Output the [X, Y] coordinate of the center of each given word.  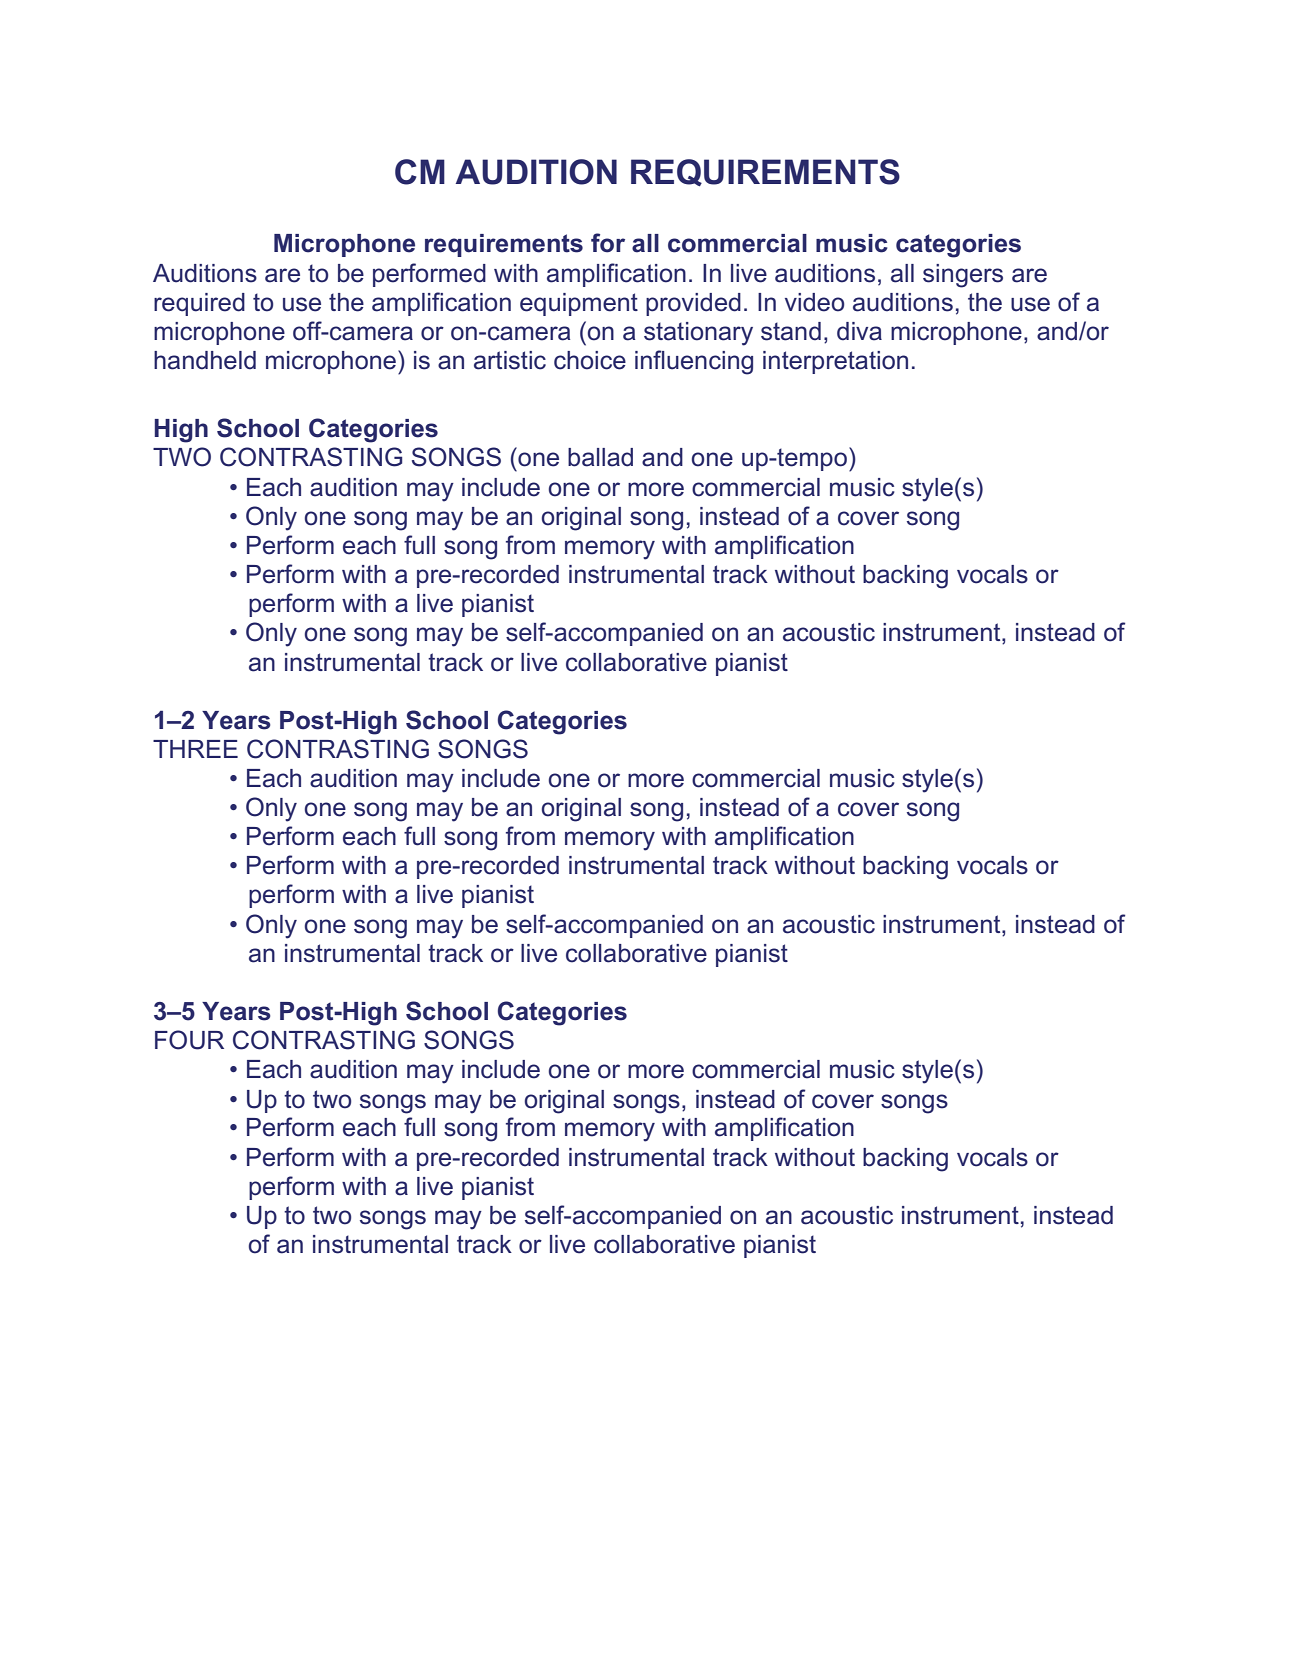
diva [859, 331]
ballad [600, 457]
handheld [205, 360]
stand [791, 331]
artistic [510, 360]
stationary [698, 334]
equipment [579, 304]
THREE [195, 749]
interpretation [835, 362]
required [199, 304]
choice [590, 360]
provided [693, 304]
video [814, 302]
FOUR [189, 1040]
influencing [694, 362]
